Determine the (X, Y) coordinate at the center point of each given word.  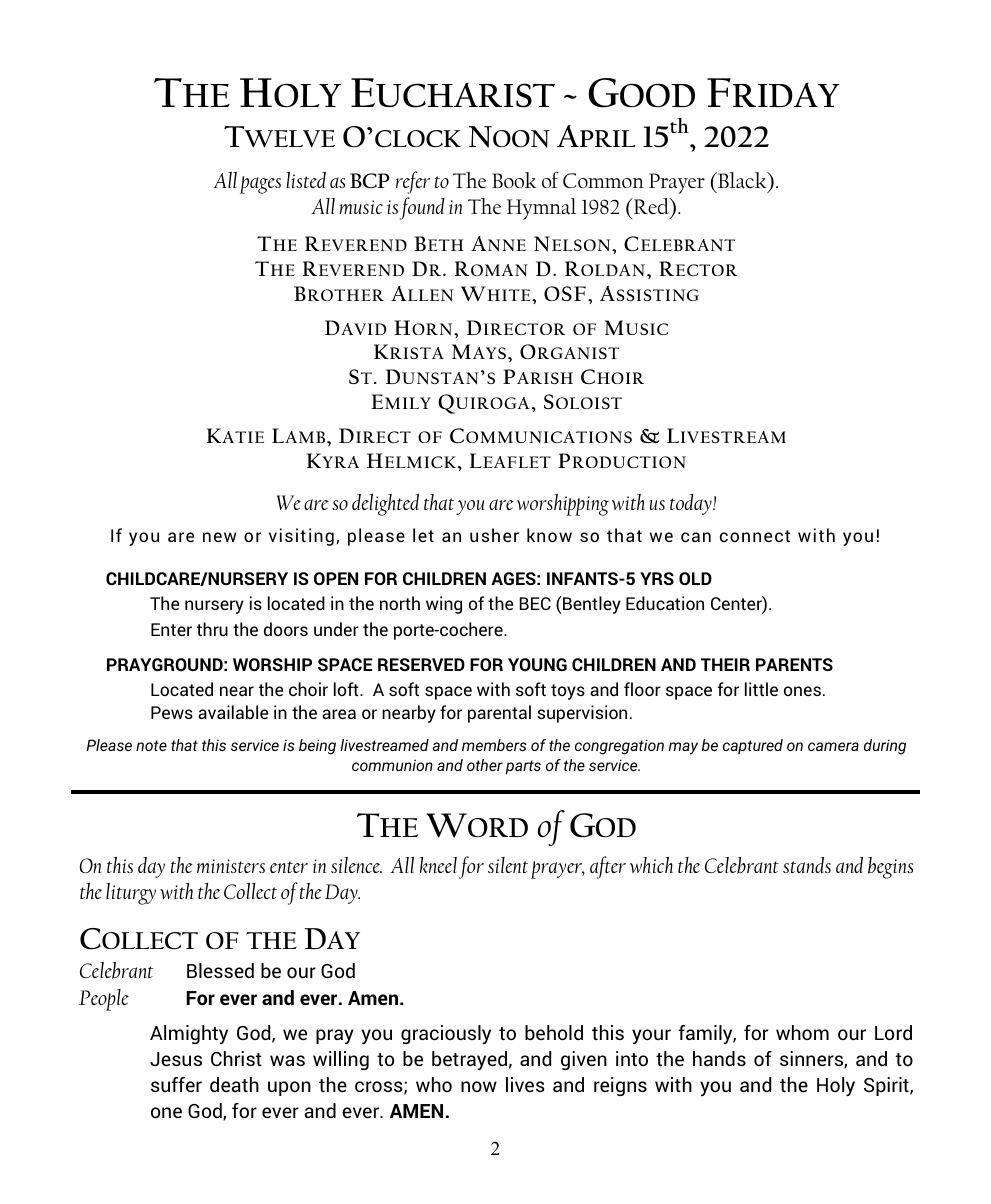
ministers (231, 866)
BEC (535, 603)
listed (306, 180)
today (692, 504)
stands (807, 865)
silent (508, 865)
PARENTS (794, 664)
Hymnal (541, 209)
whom (802, 1032)
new (220, 537)
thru (212, 629)
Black (742, 180)
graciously (446, 1034)
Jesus (176, 1059)
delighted (385, 505)
